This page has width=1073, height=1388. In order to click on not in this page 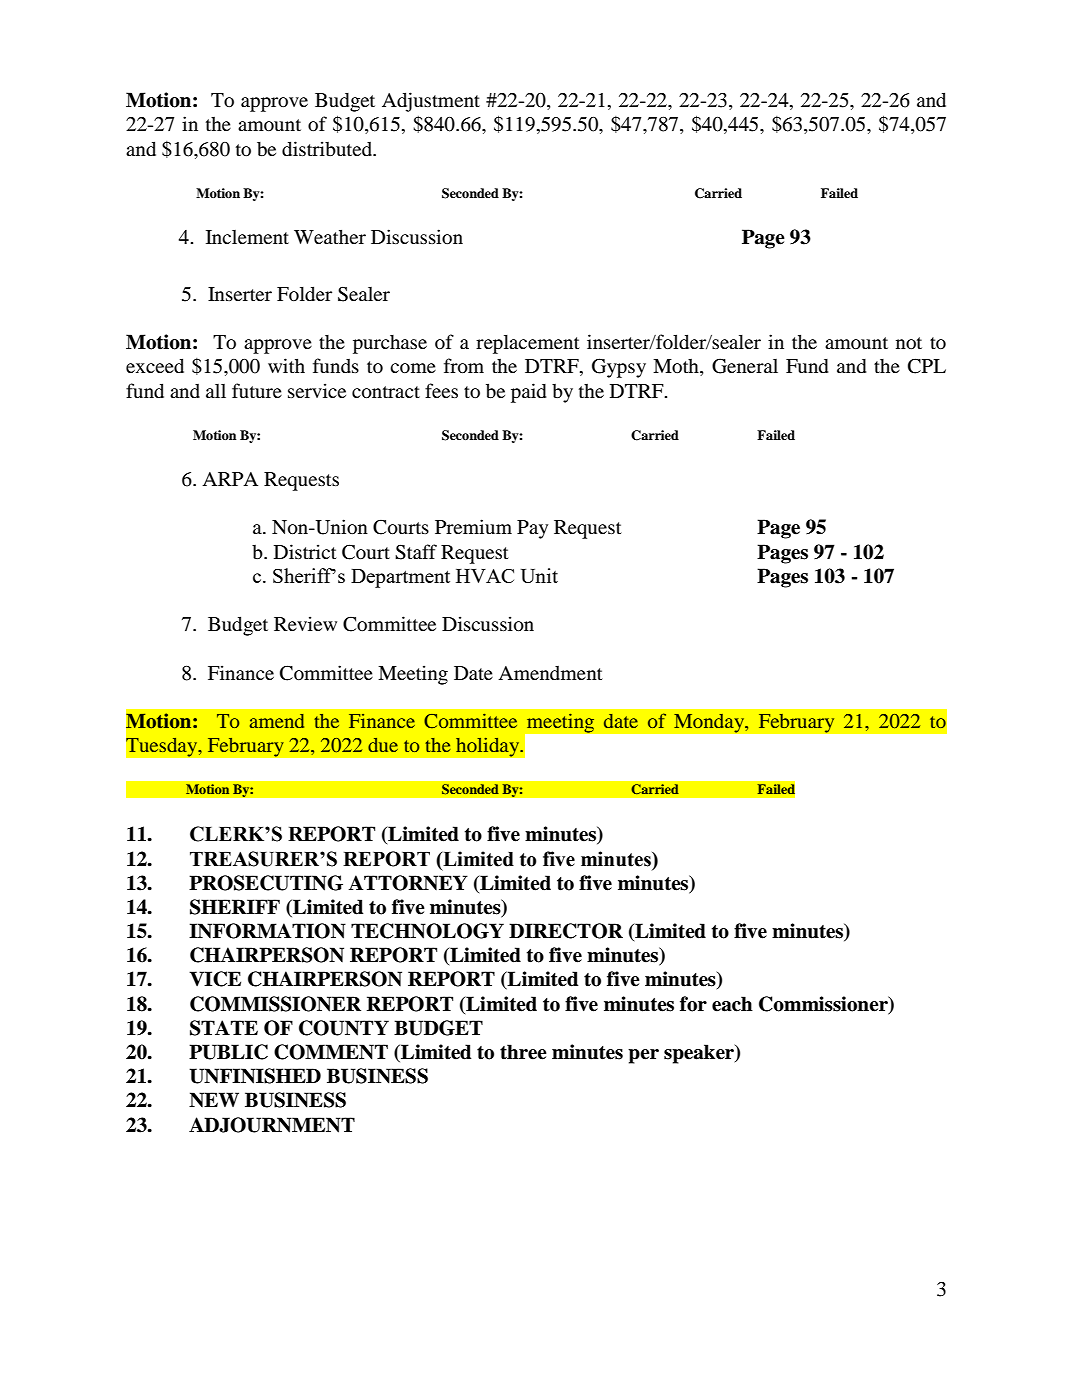, I will do `click(909, 343)`.
